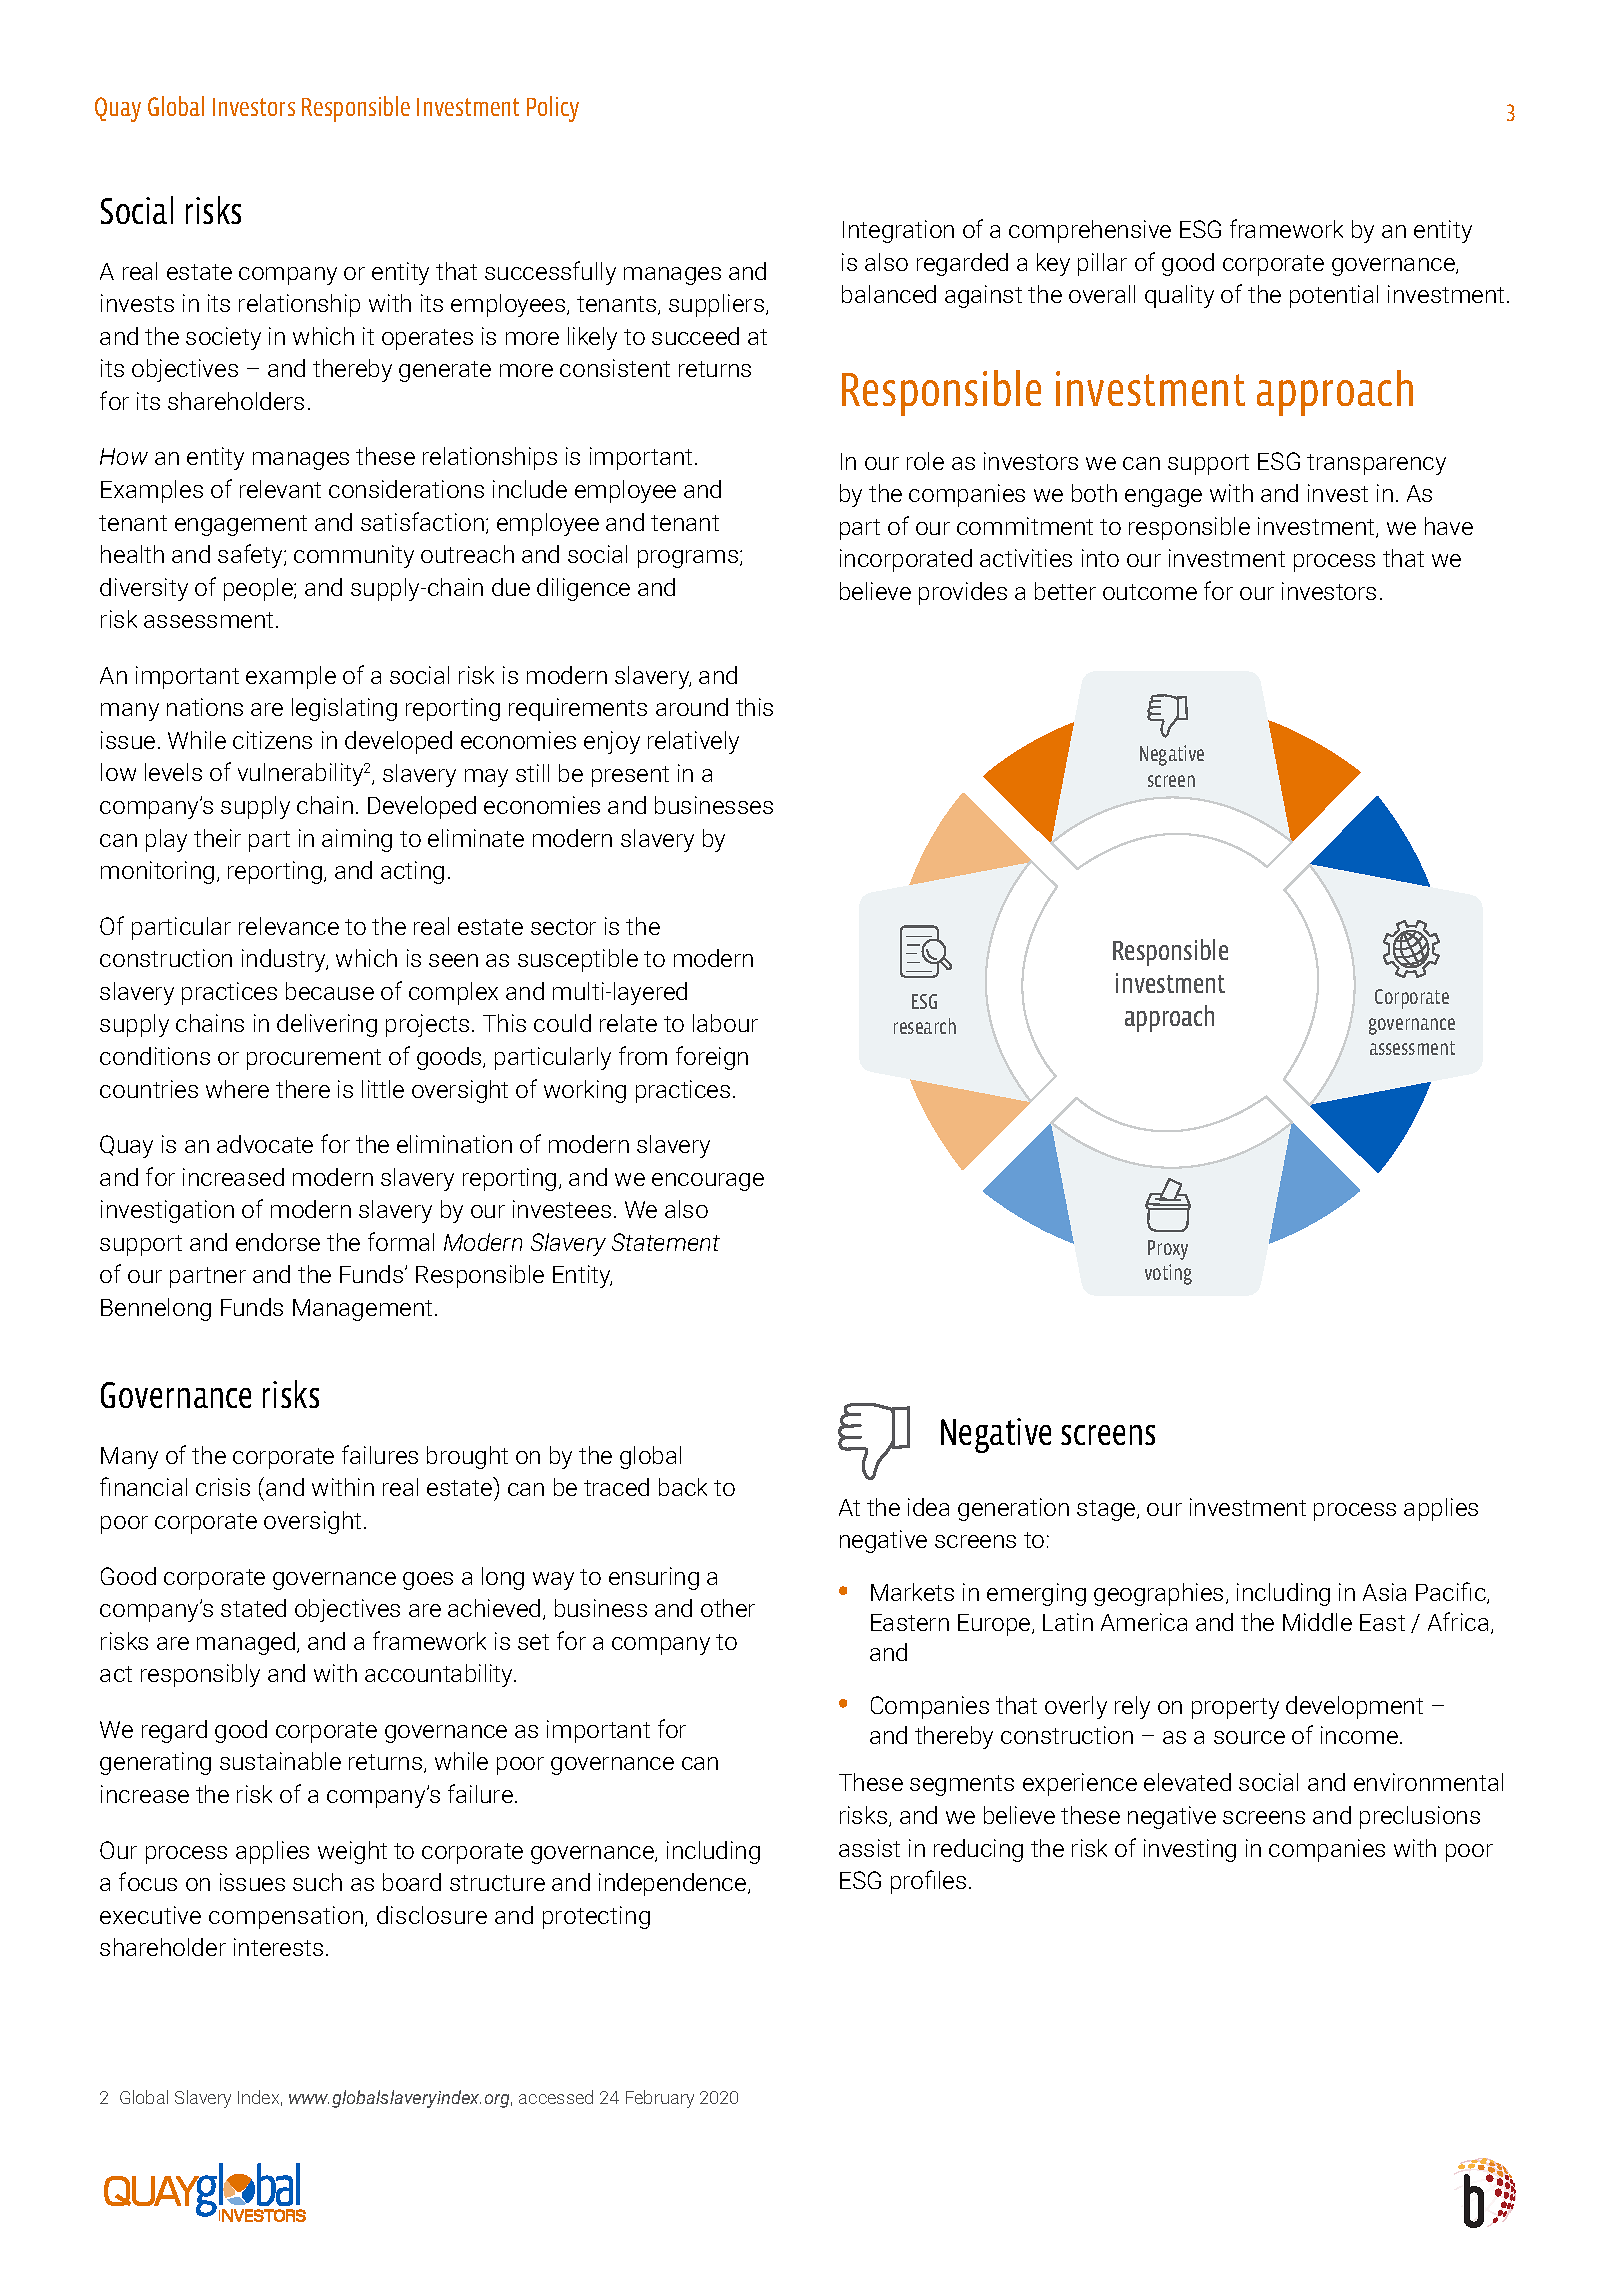 The width and height of the screenshot is (1615, 2284). I want to click on outcome, so click(1150, 592).
